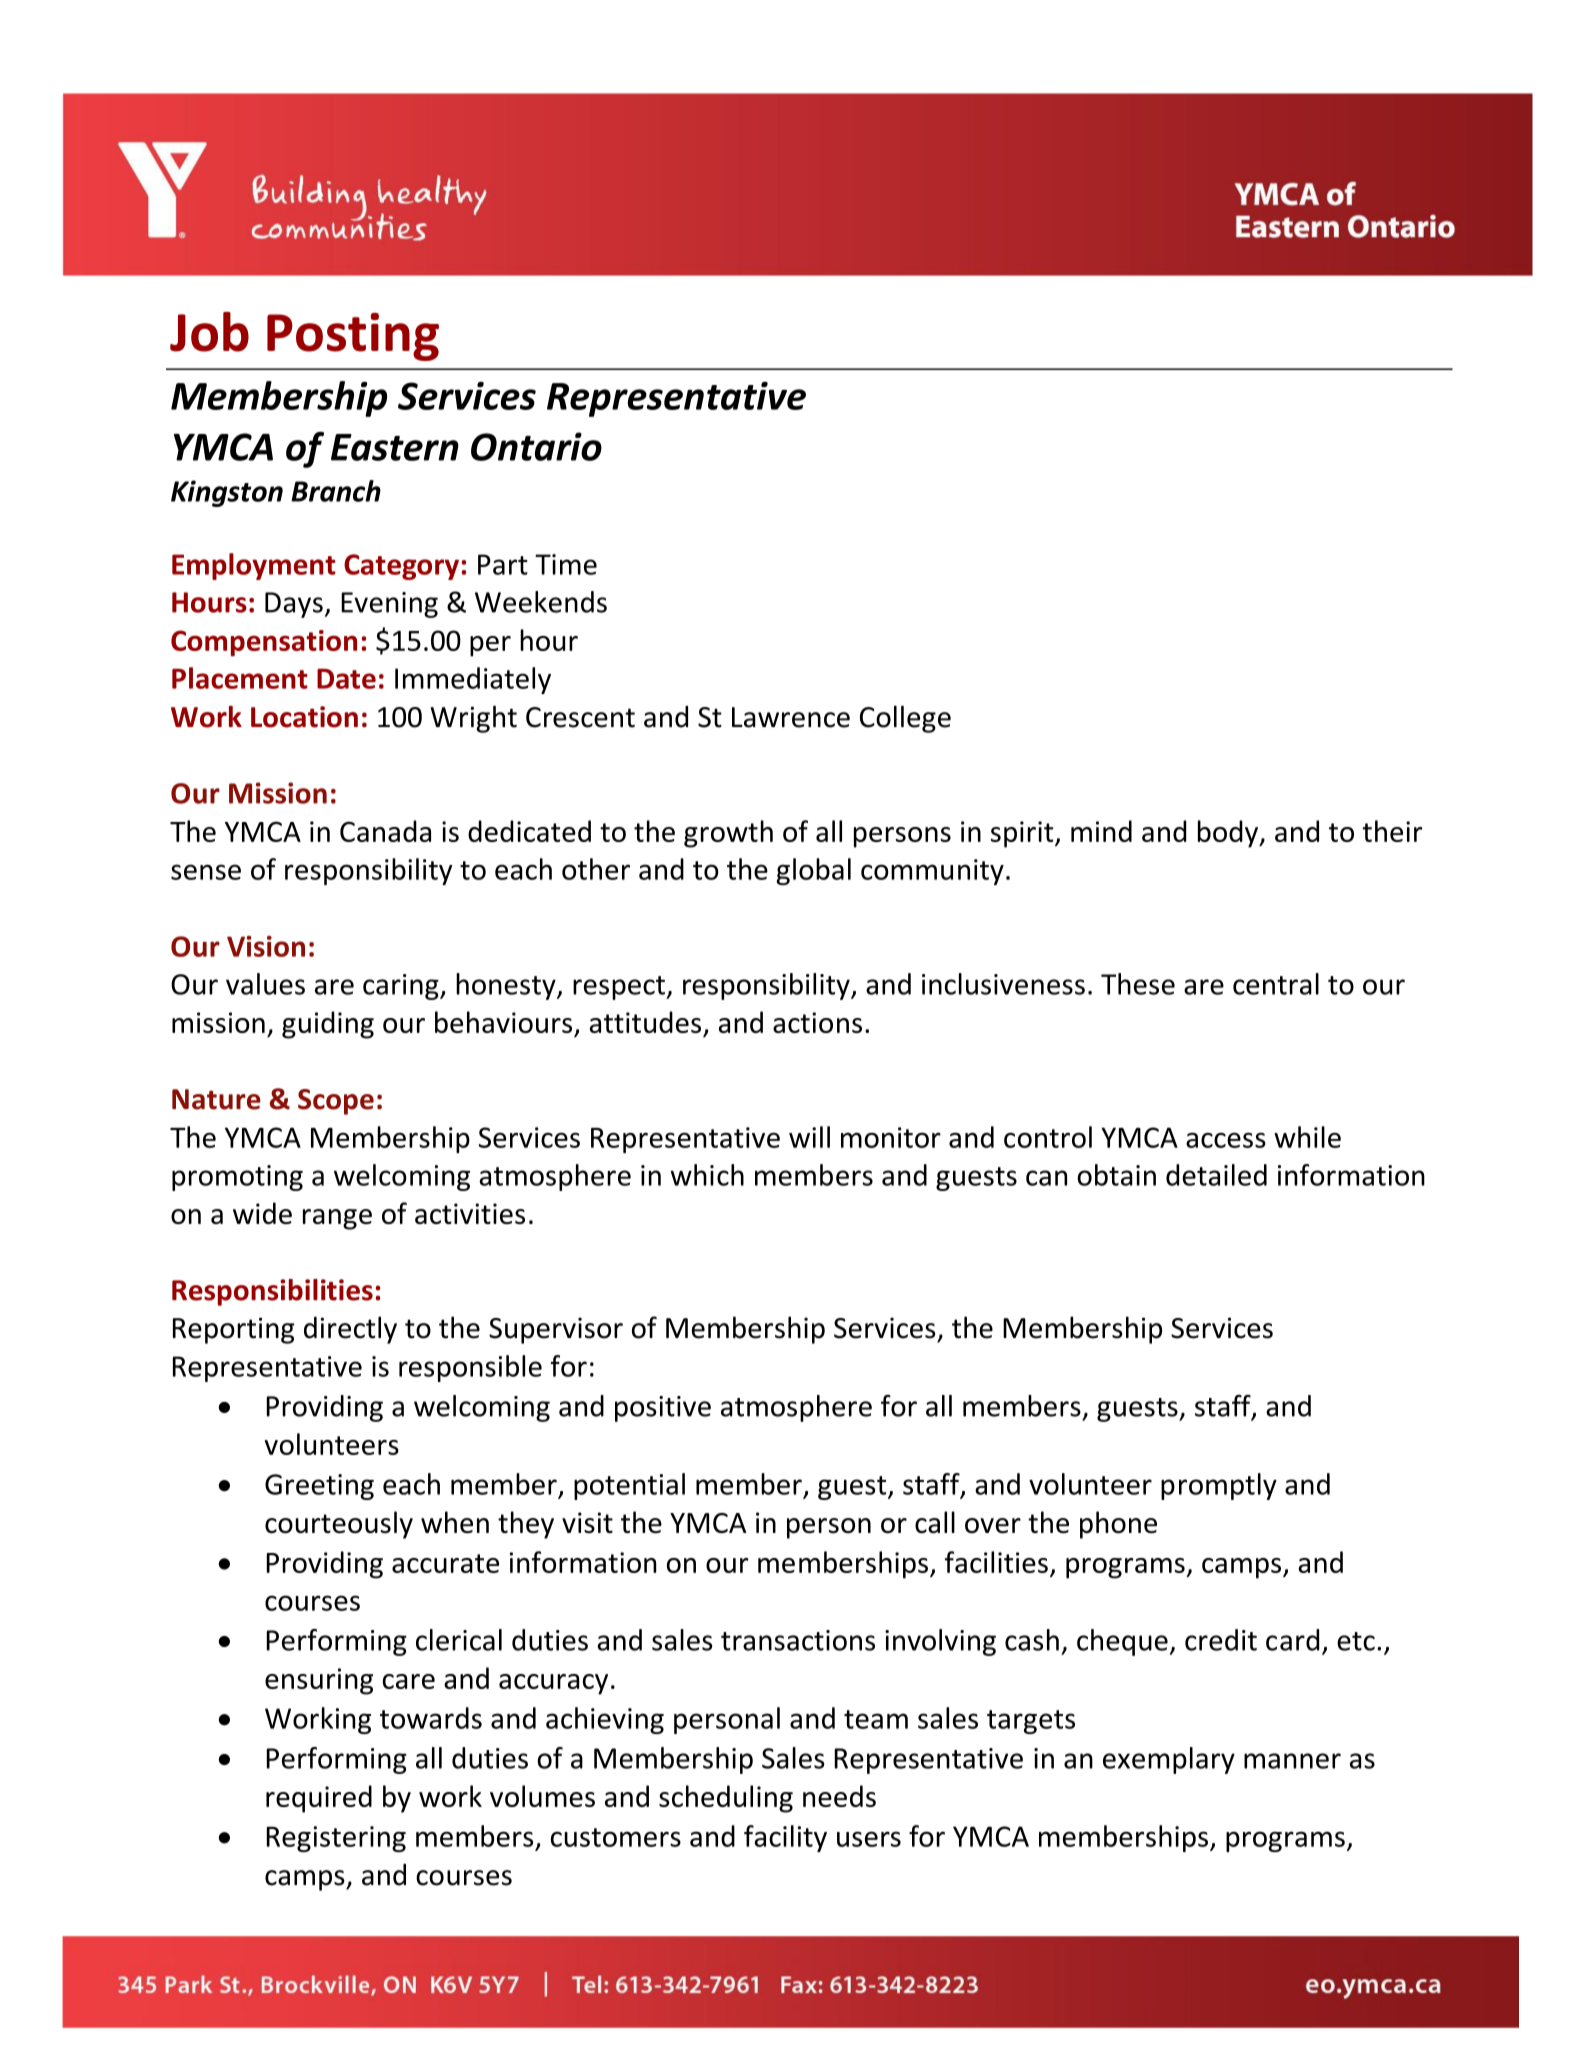  I want to click on Greeting, so click(319, 1487).
